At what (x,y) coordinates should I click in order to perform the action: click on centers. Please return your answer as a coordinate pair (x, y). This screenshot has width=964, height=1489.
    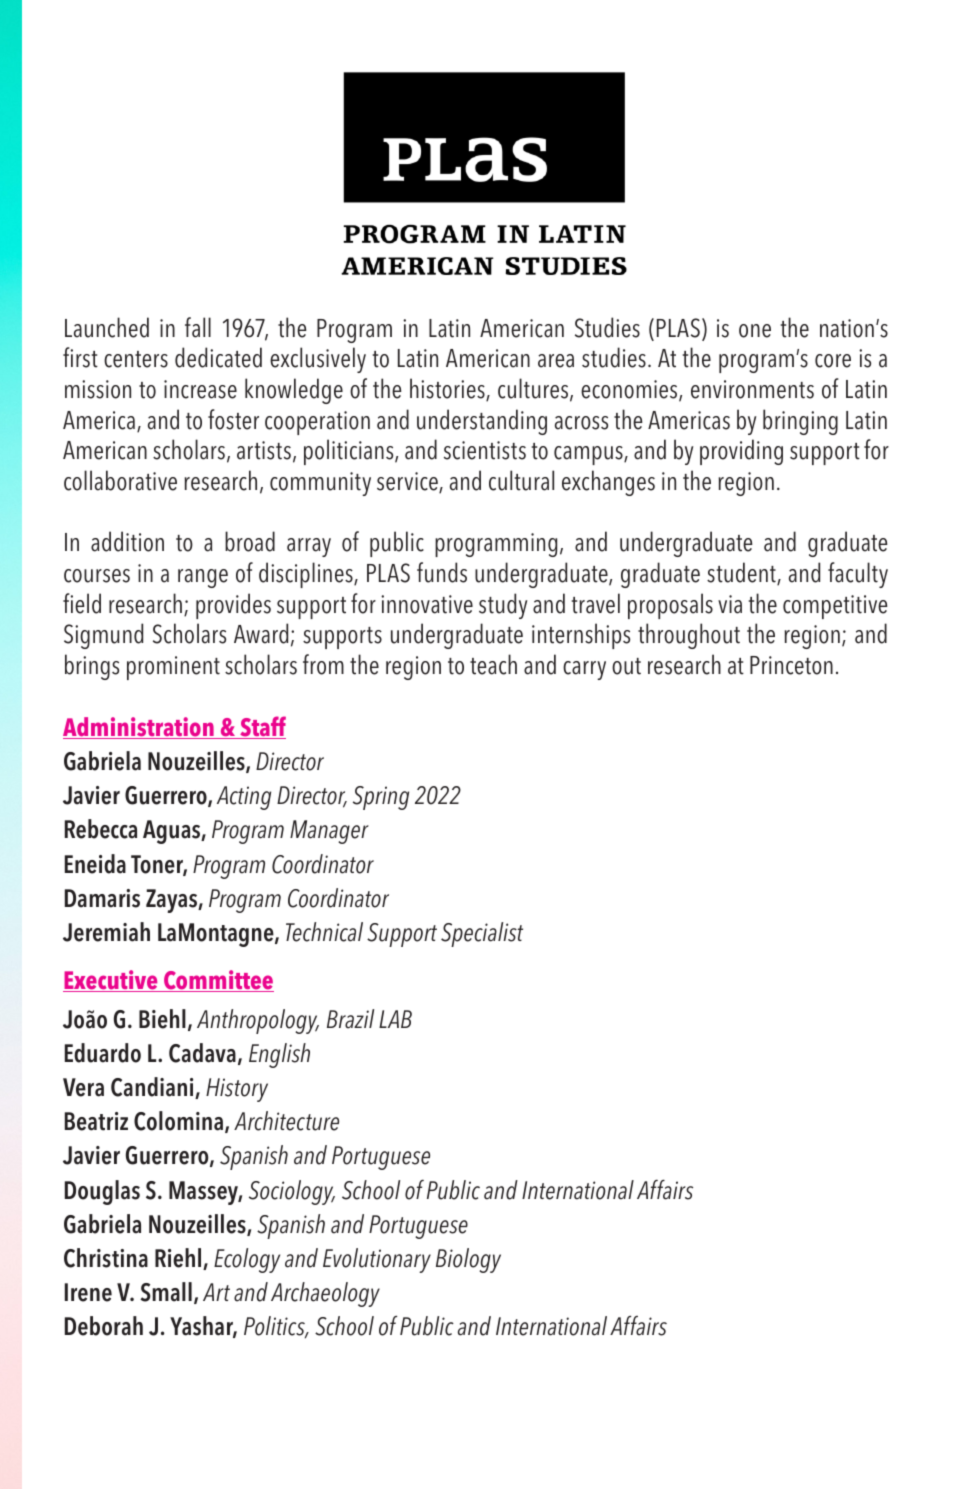
    Looking at the image, I should click on (136, 359).
